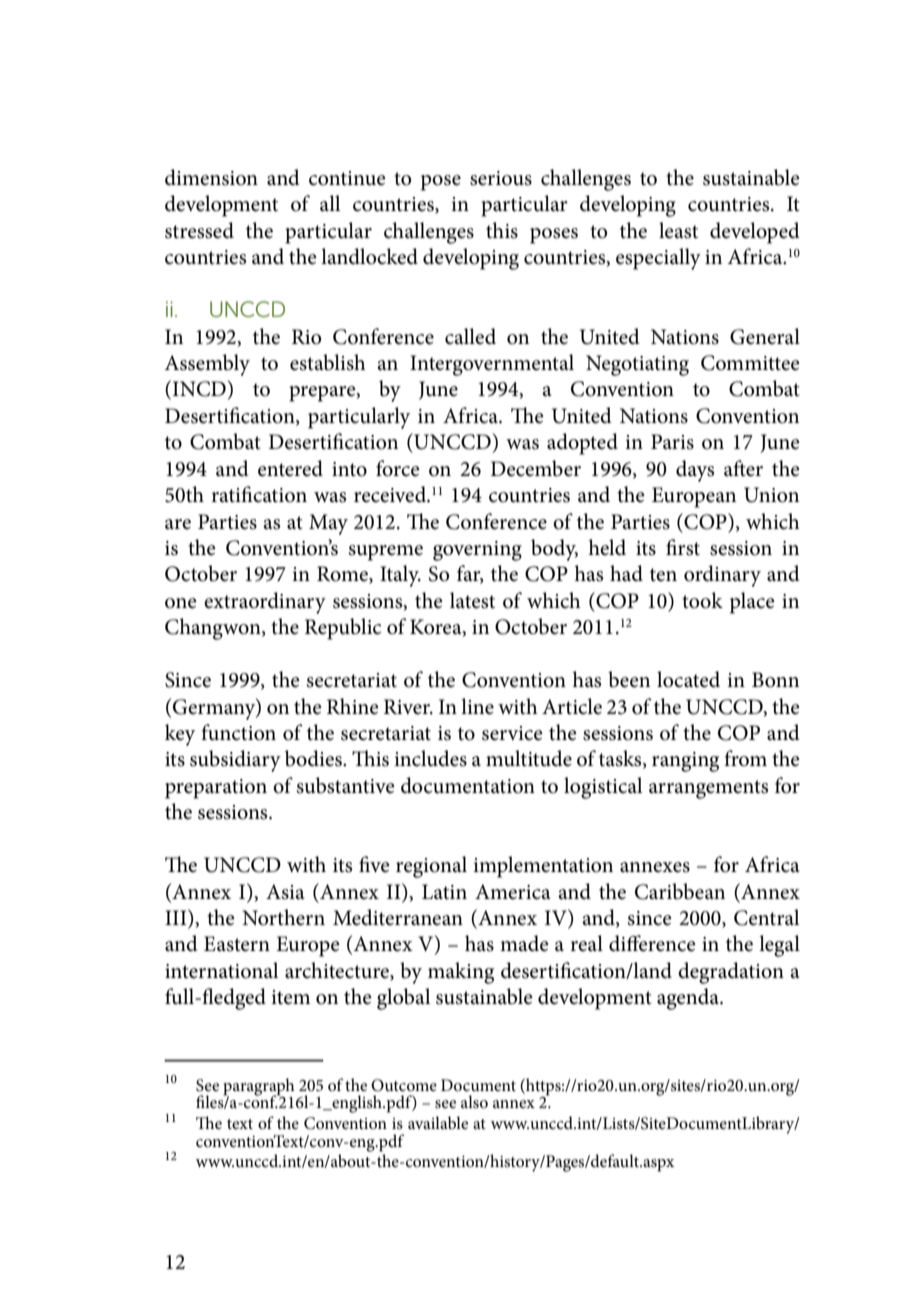  I want to click on also, so click(474, 1101).
